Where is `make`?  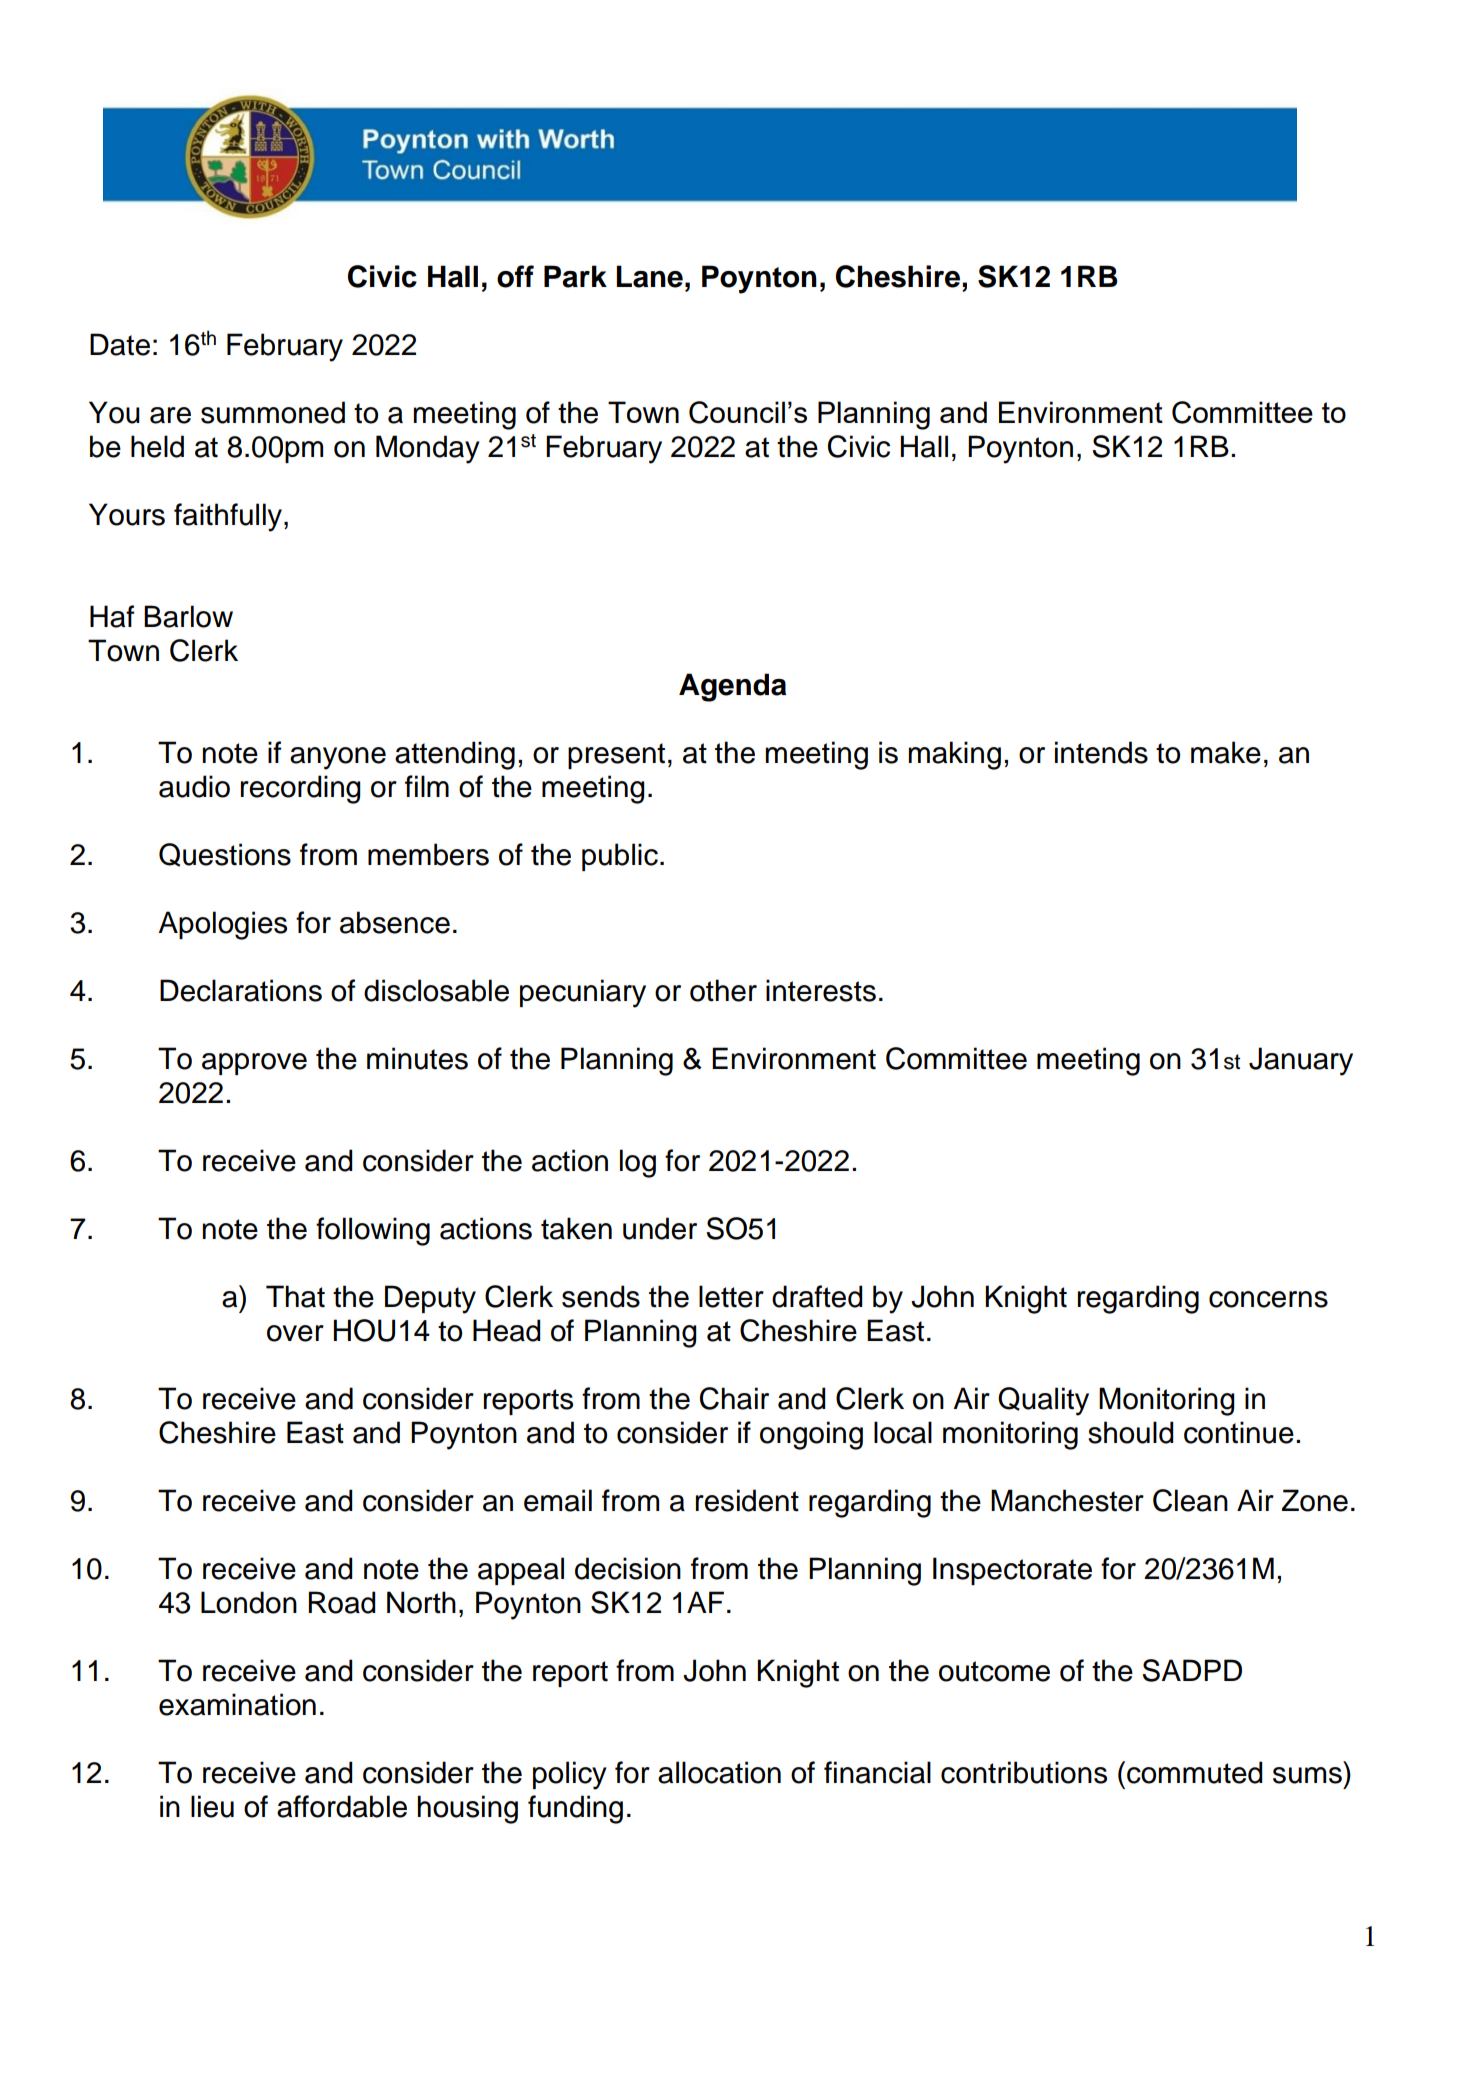 make is located at coordinates (1226, 752).
